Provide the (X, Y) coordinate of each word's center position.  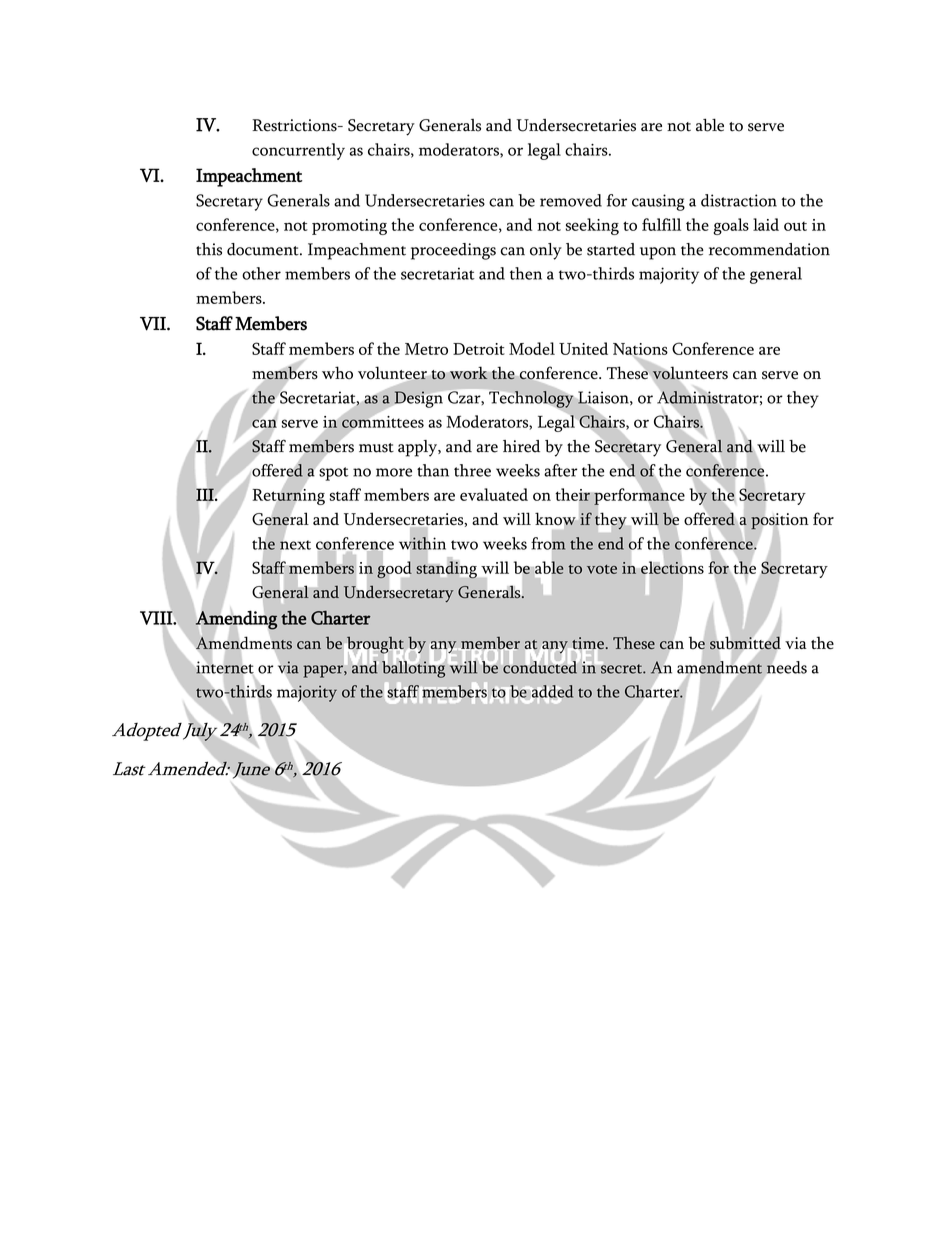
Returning (288, 496)
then (526, 273)
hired (521, 446)
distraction (739, 200)
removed (571, 200)
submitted (745, 642)
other (261, 273)
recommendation (769, 249)
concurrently (298, 151)
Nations (640, 349)
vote (602, 569)
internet (225, 667)
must (376, 448)
